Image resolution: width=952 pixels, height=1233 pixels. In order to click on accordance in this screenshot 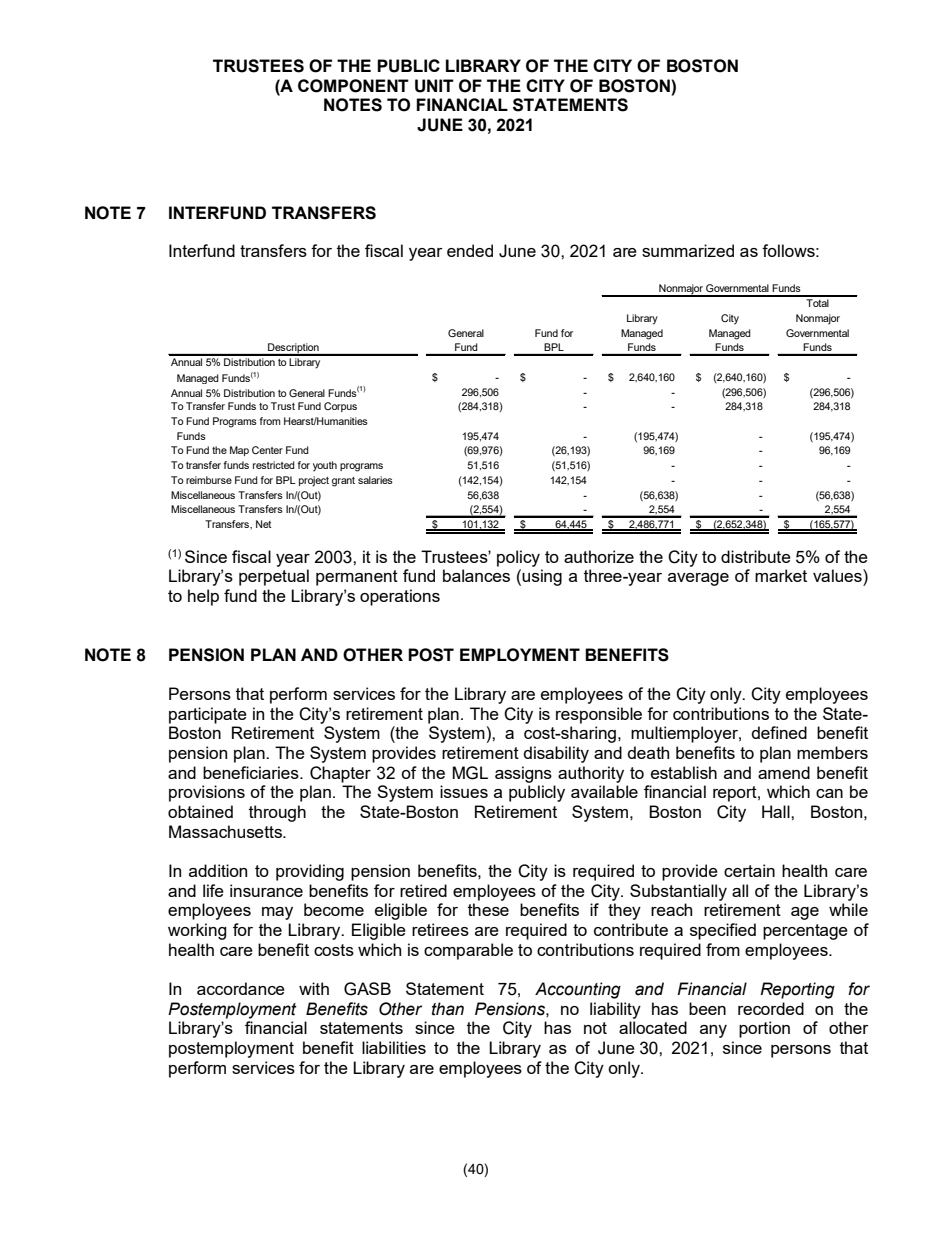, I will do `click(241, 988)`.
